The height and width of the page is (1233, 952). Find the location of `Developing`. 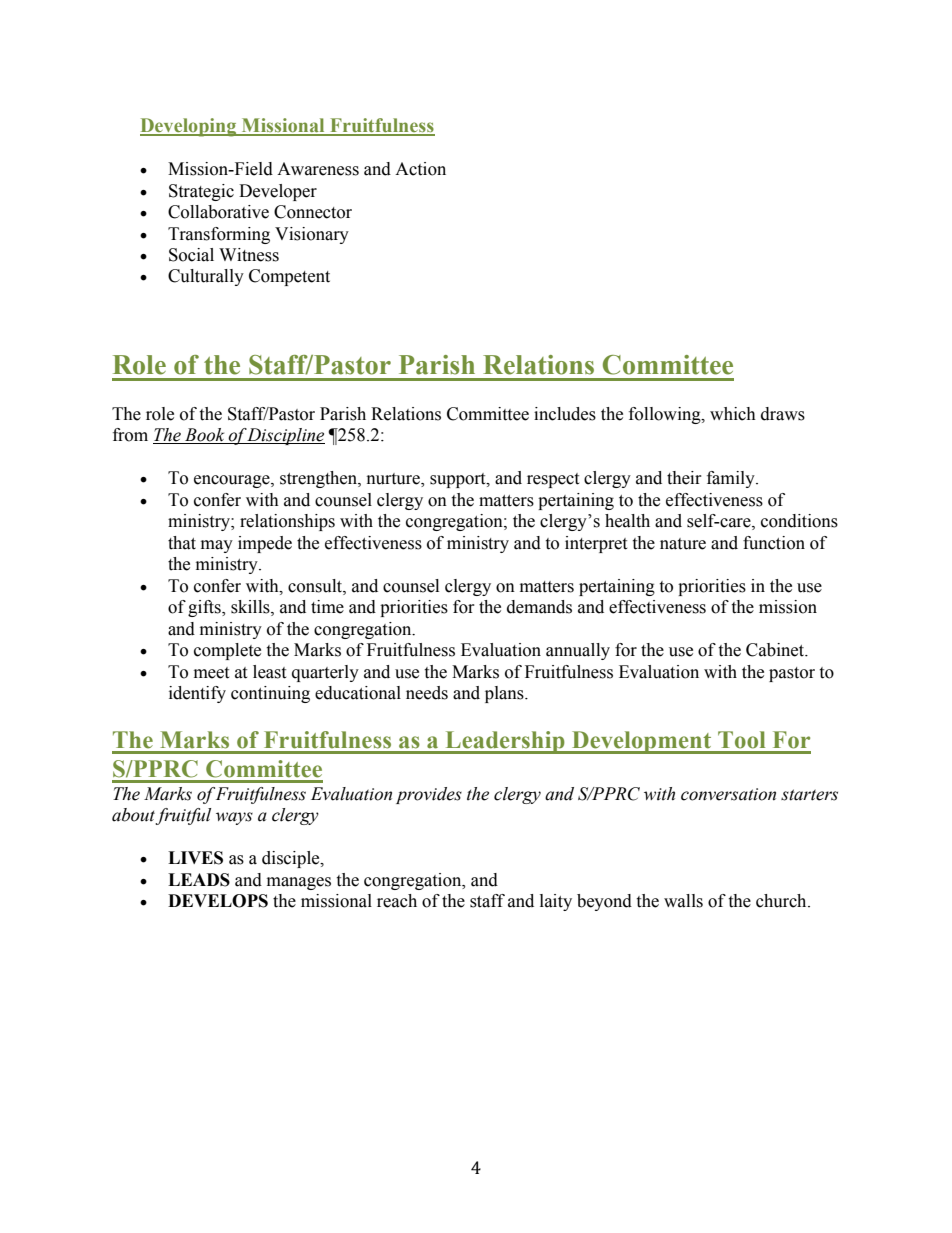

Developing is located at coordinates (189, 127).
